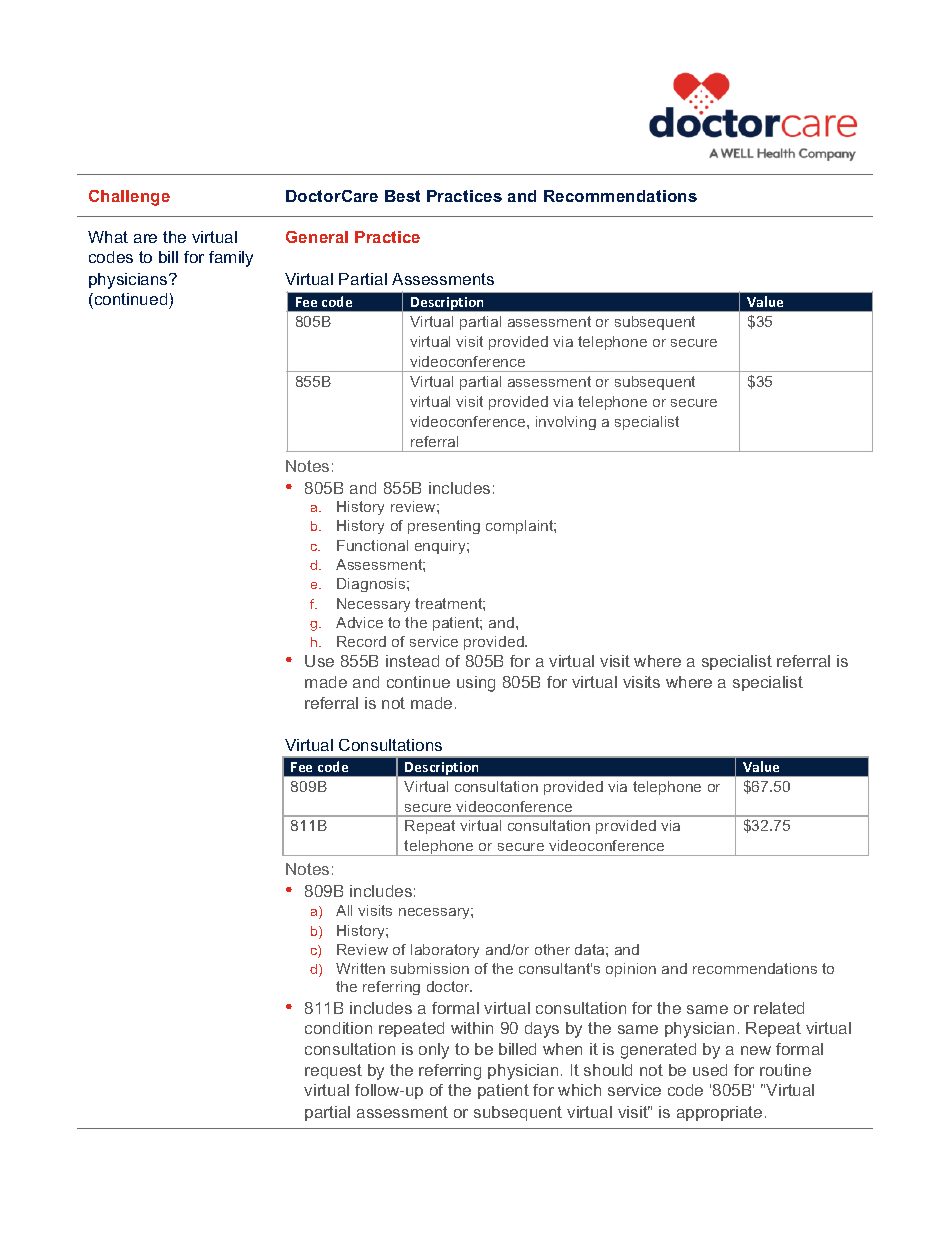  Describe the element at coordinates (566, 423) in the screenshot. I see `involving` at that location.
